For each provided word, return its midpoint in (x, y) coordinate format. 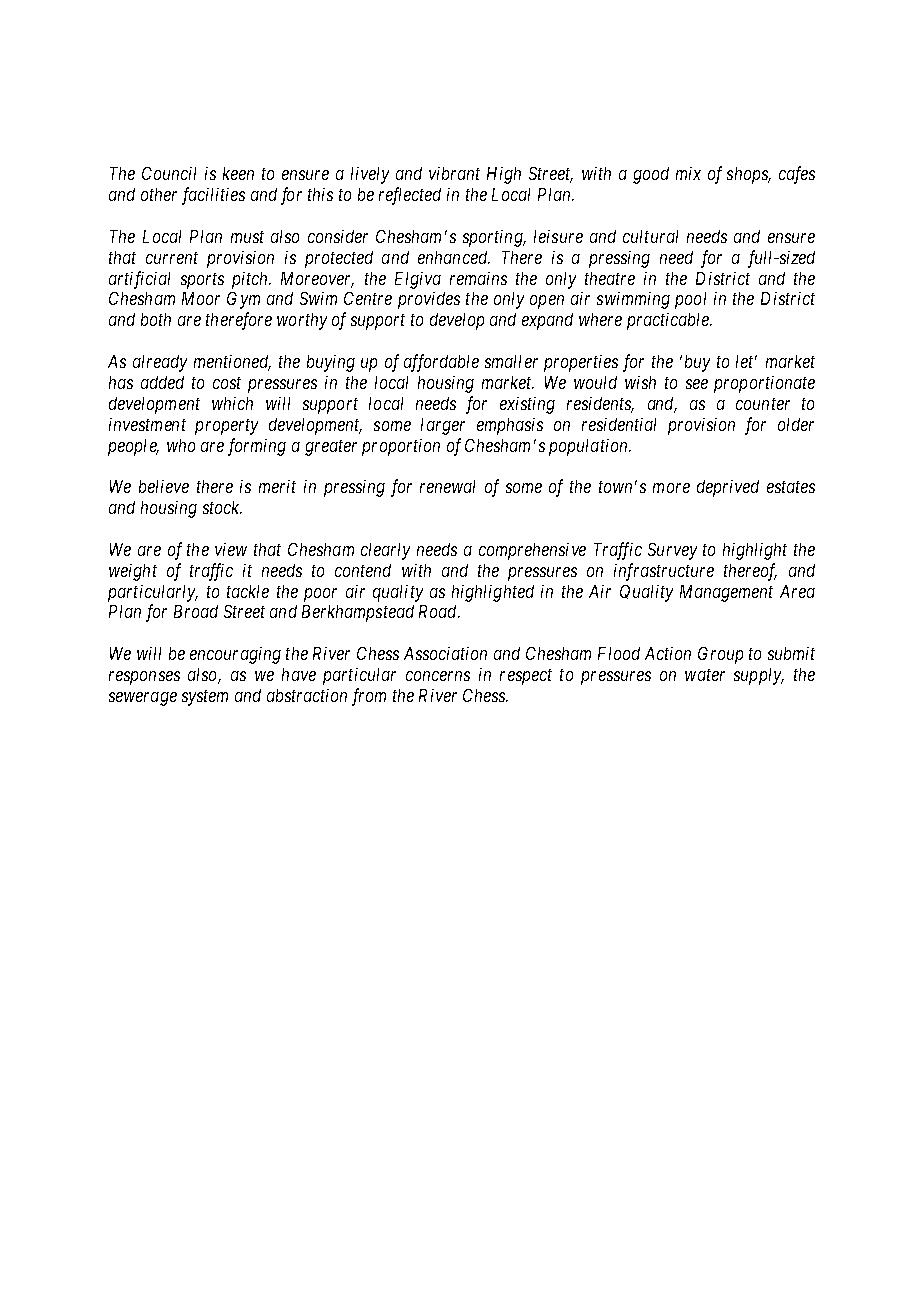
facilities (213, 196)
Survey (672, 551)
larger (443, 426)
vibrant (454, 173)
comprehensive (532, 551)
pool (690, 300)
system (205, 698)
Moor (201, 298)
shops (748, 175)
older (796, 424)
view (231, 549)
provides (429, 300)
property (226, 427)
